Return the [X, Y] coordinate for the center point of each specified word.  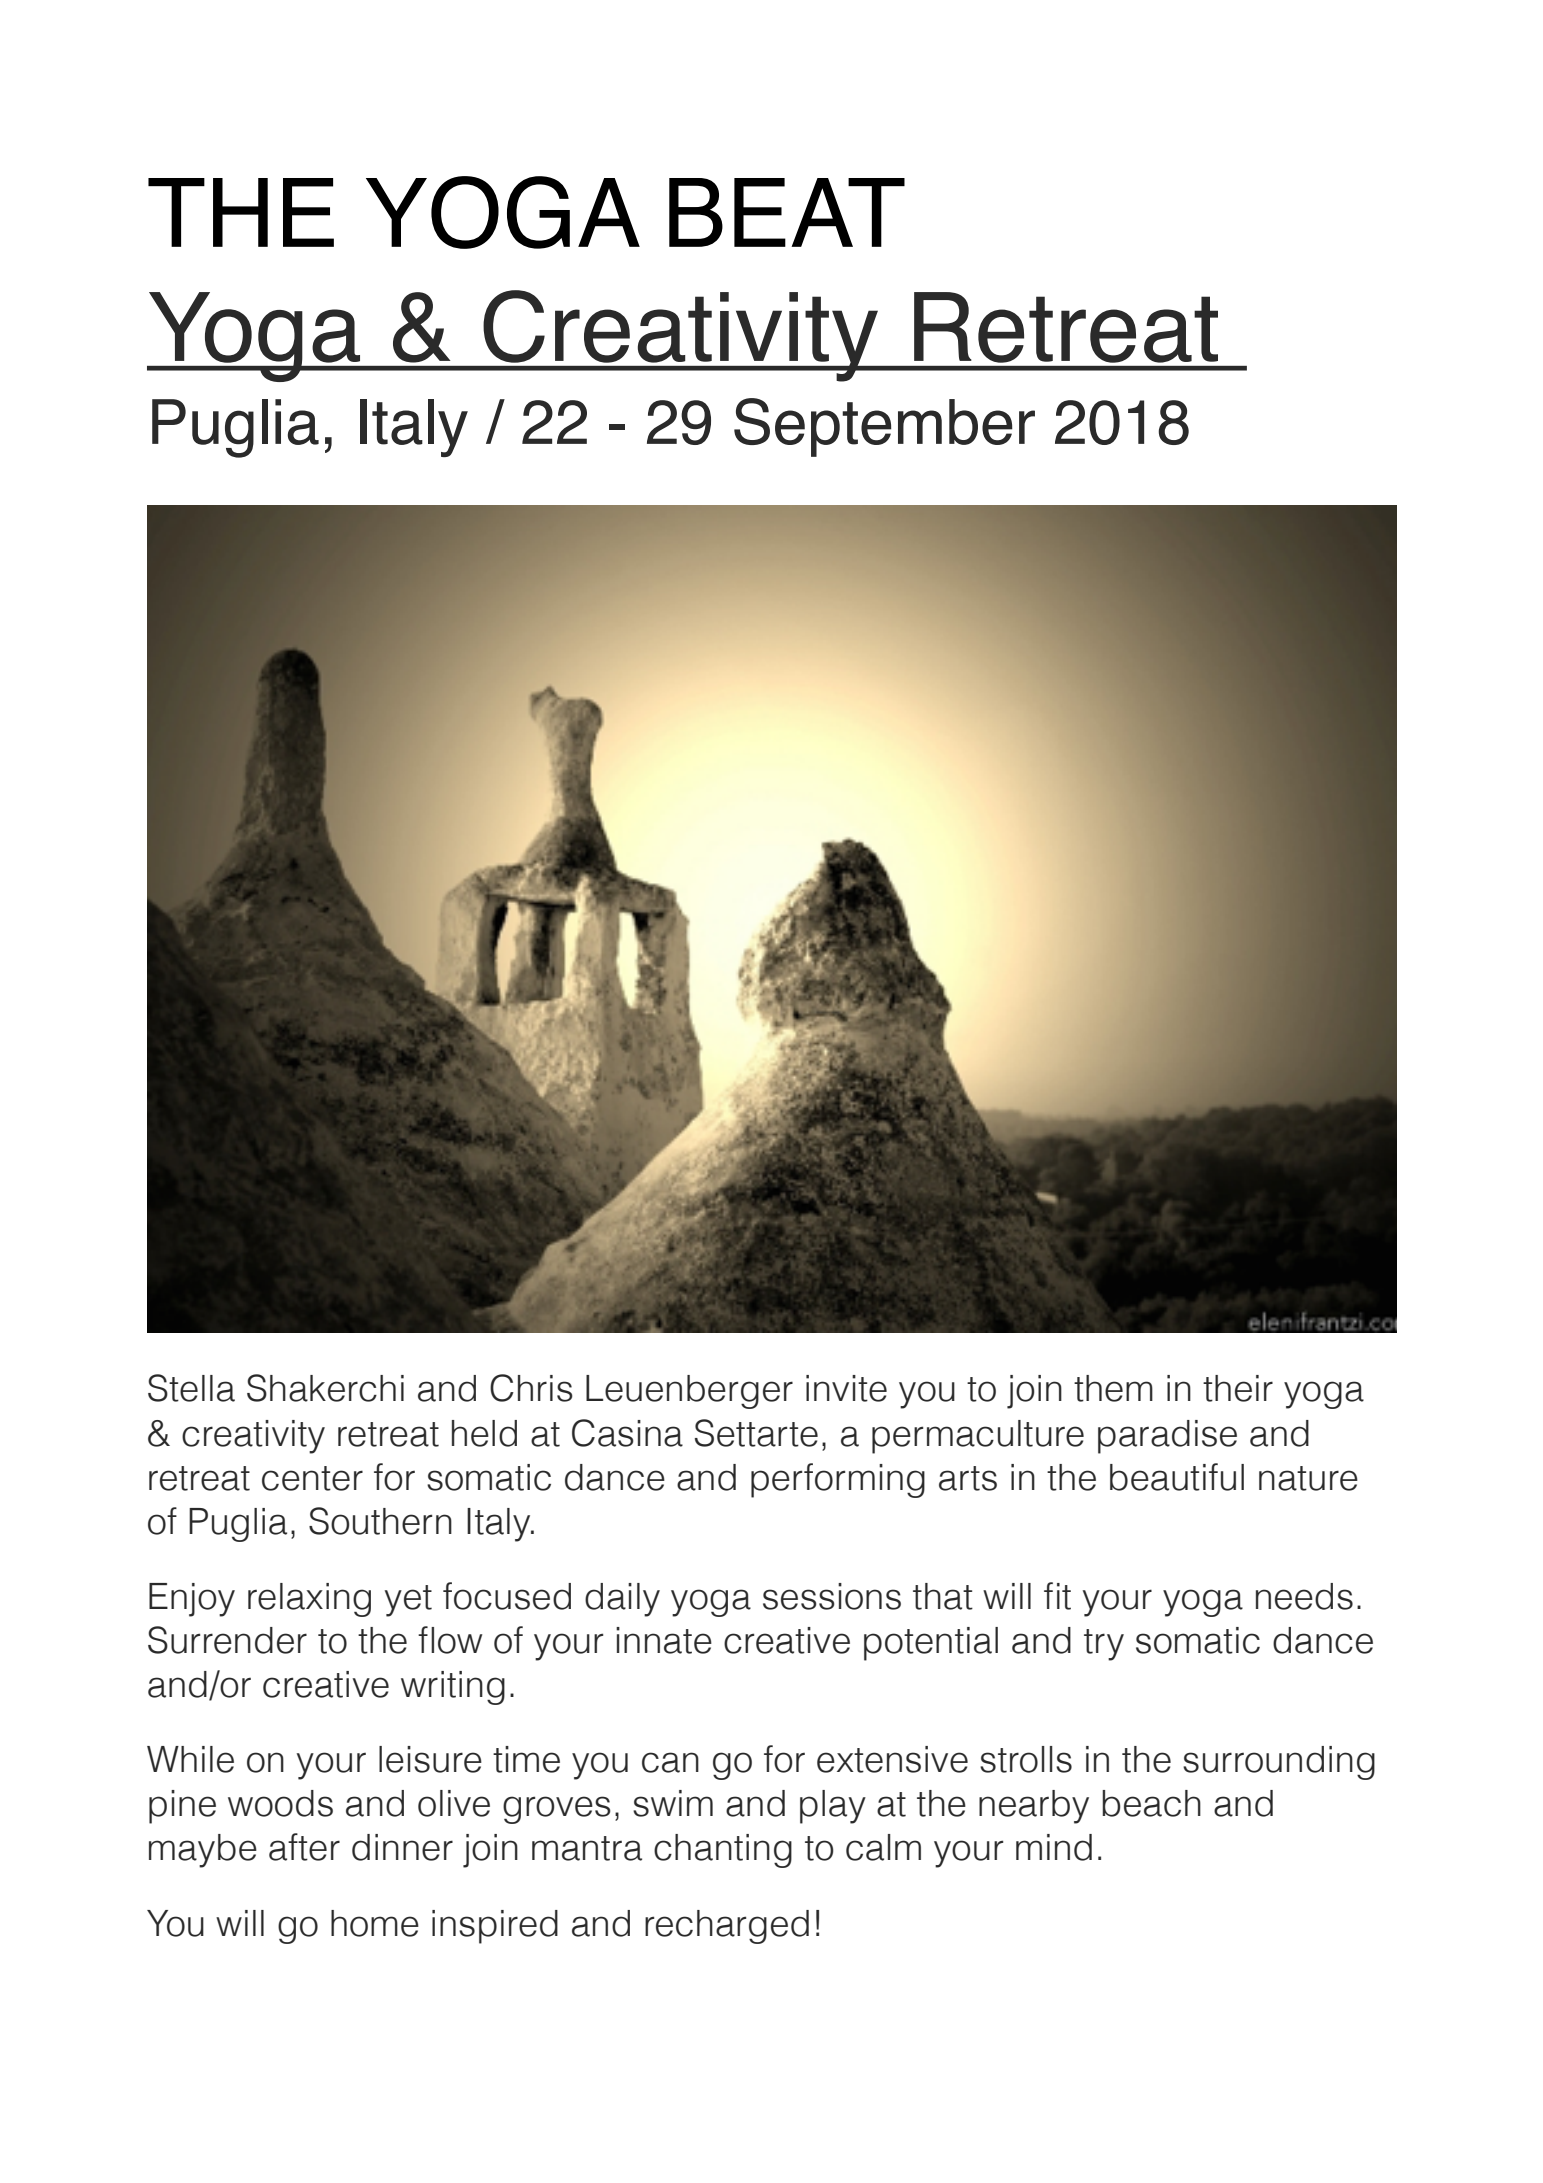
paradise [1167, 1437]
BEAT [787, 212]
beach [1151, 1803]
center [312, 1478]
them [1113, 1388]
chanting [723, 1851]
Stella [191, 1388]
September [884, 427]
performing [838, 1480]
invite [846, 1388]
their [1238, 1388]
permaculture [978, 1437]
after [304, 1847]
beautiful [1177, 1477]
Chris [531, 1388]
